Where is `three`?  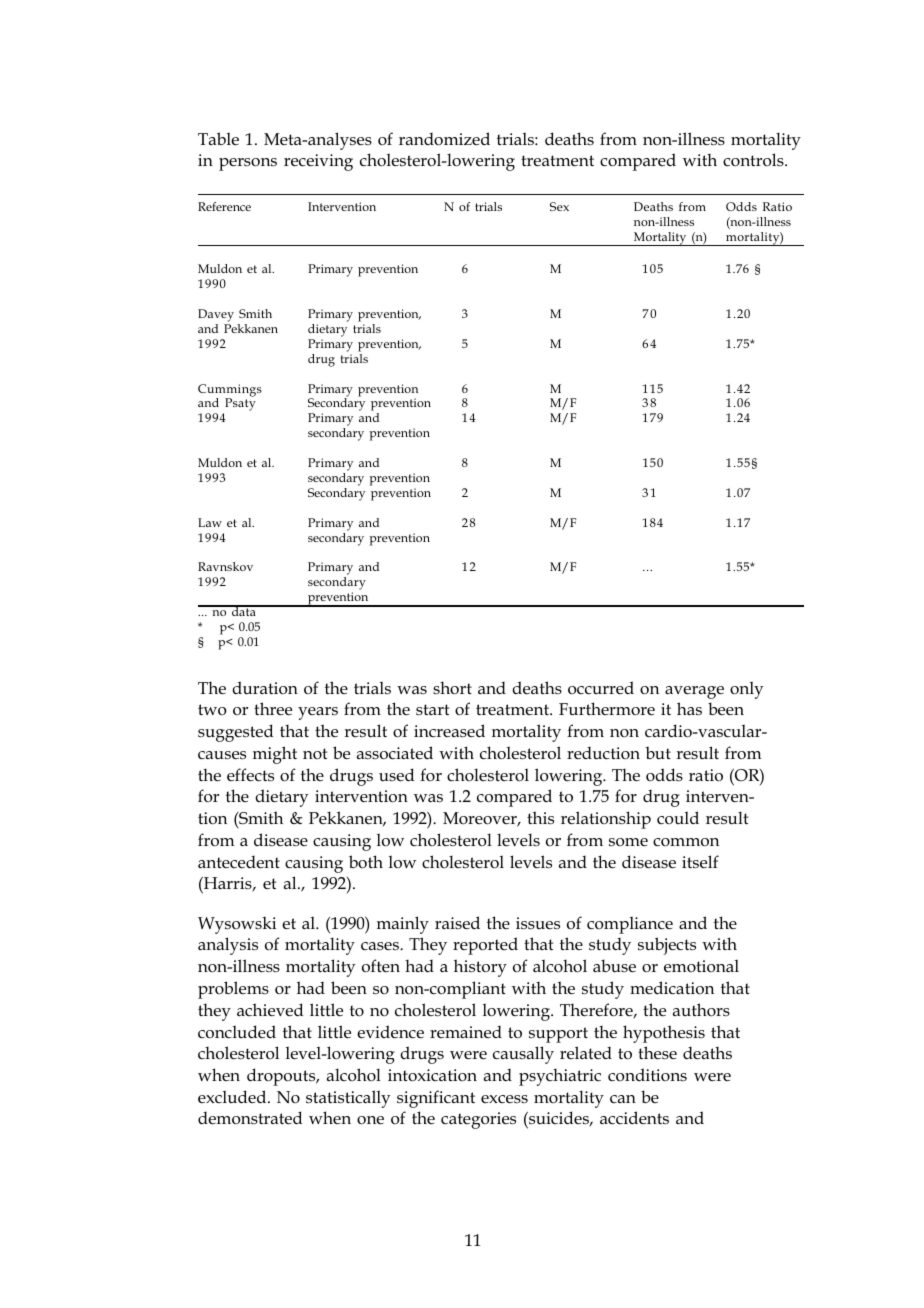
three is located at coordinates (273, 709).
